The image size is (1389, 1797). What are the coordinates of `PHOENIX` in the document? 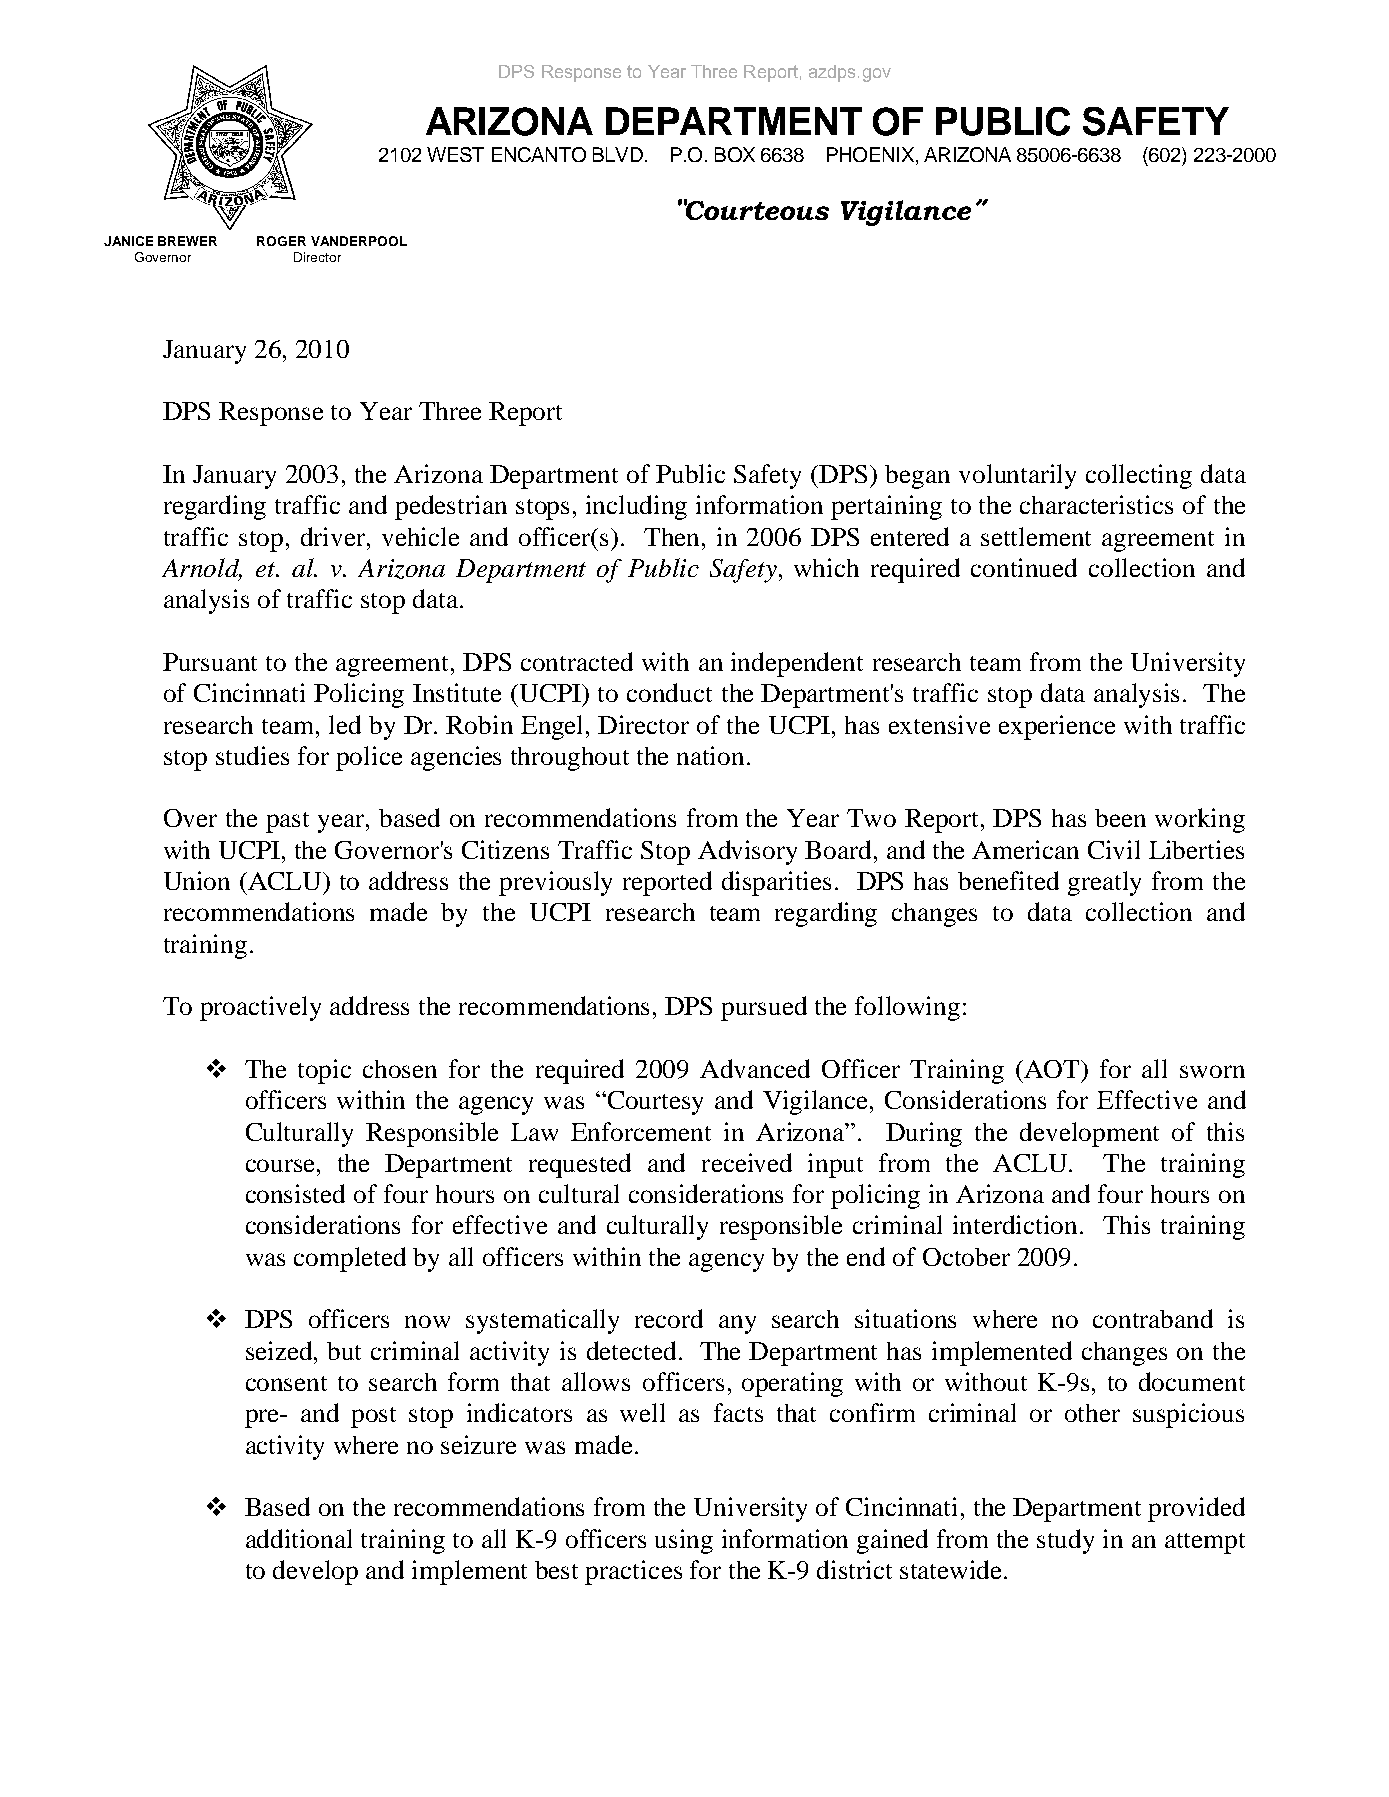 It's located at (870, 154).
